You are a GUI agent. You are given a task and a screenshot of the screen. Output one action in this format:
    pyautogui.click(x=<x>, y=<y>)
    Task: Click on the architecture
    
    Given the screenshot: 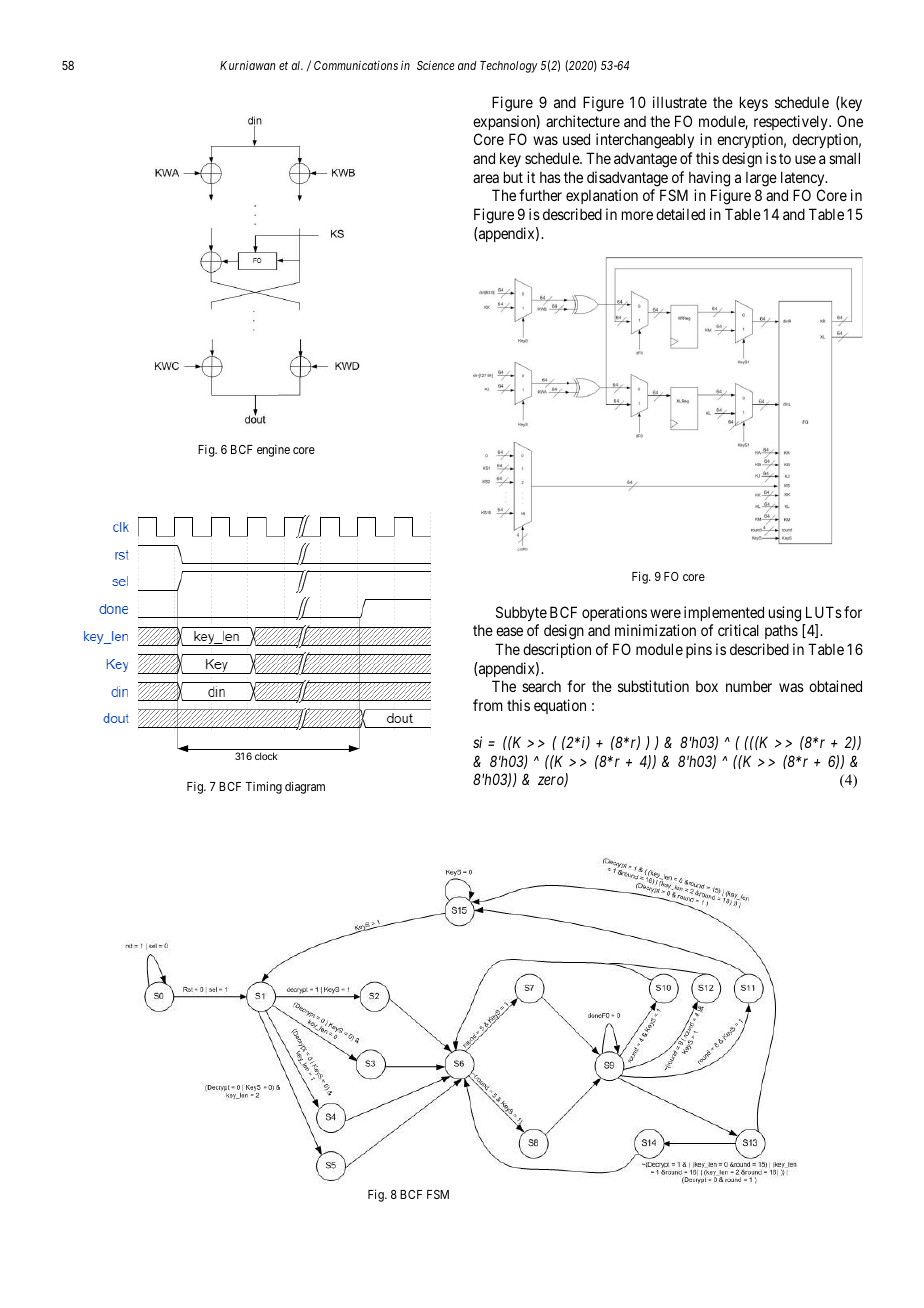 What is the action you would take?
    pyautogui.click(x=583, y=121)
